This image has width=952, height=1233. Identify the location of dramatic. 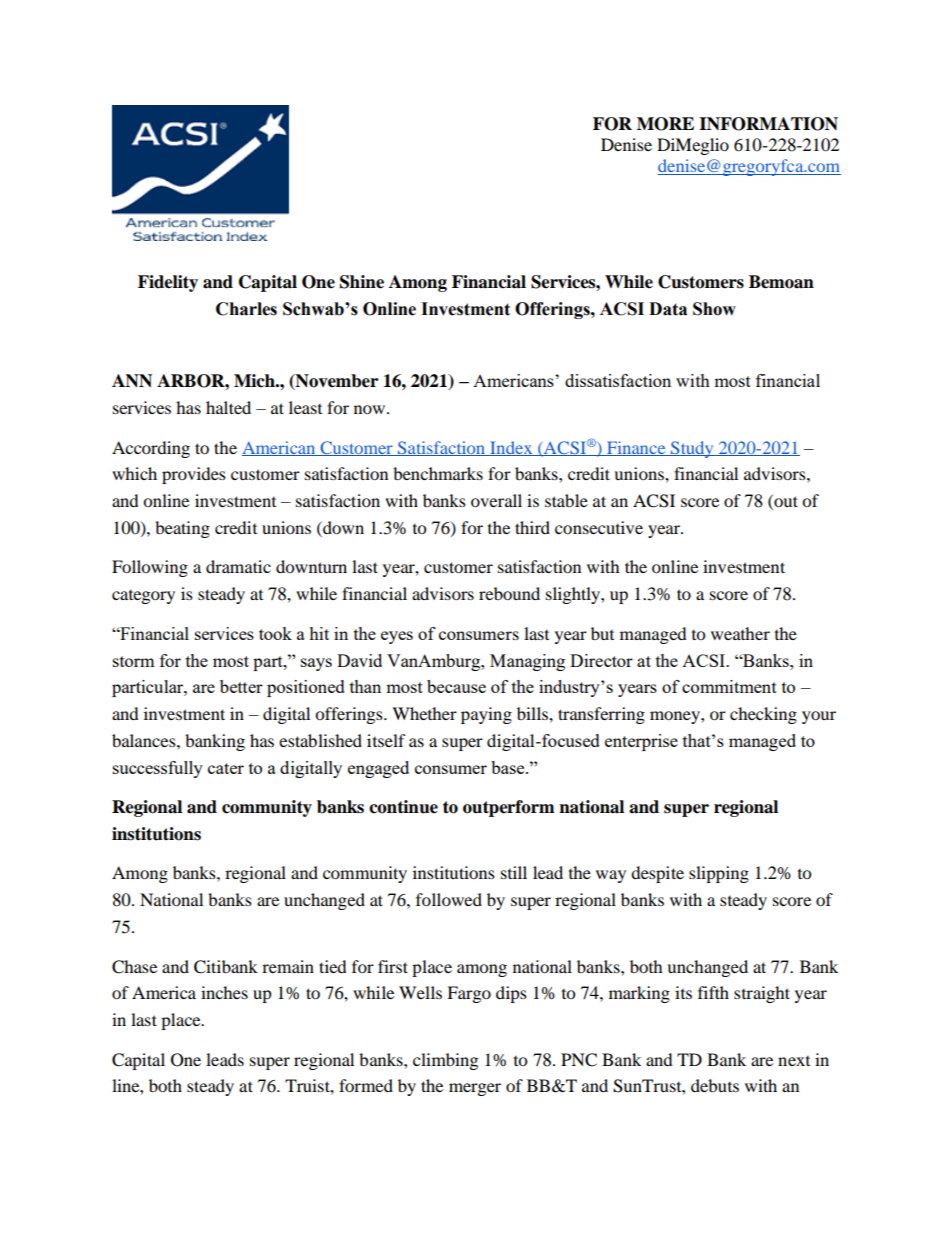
(238, 566).
